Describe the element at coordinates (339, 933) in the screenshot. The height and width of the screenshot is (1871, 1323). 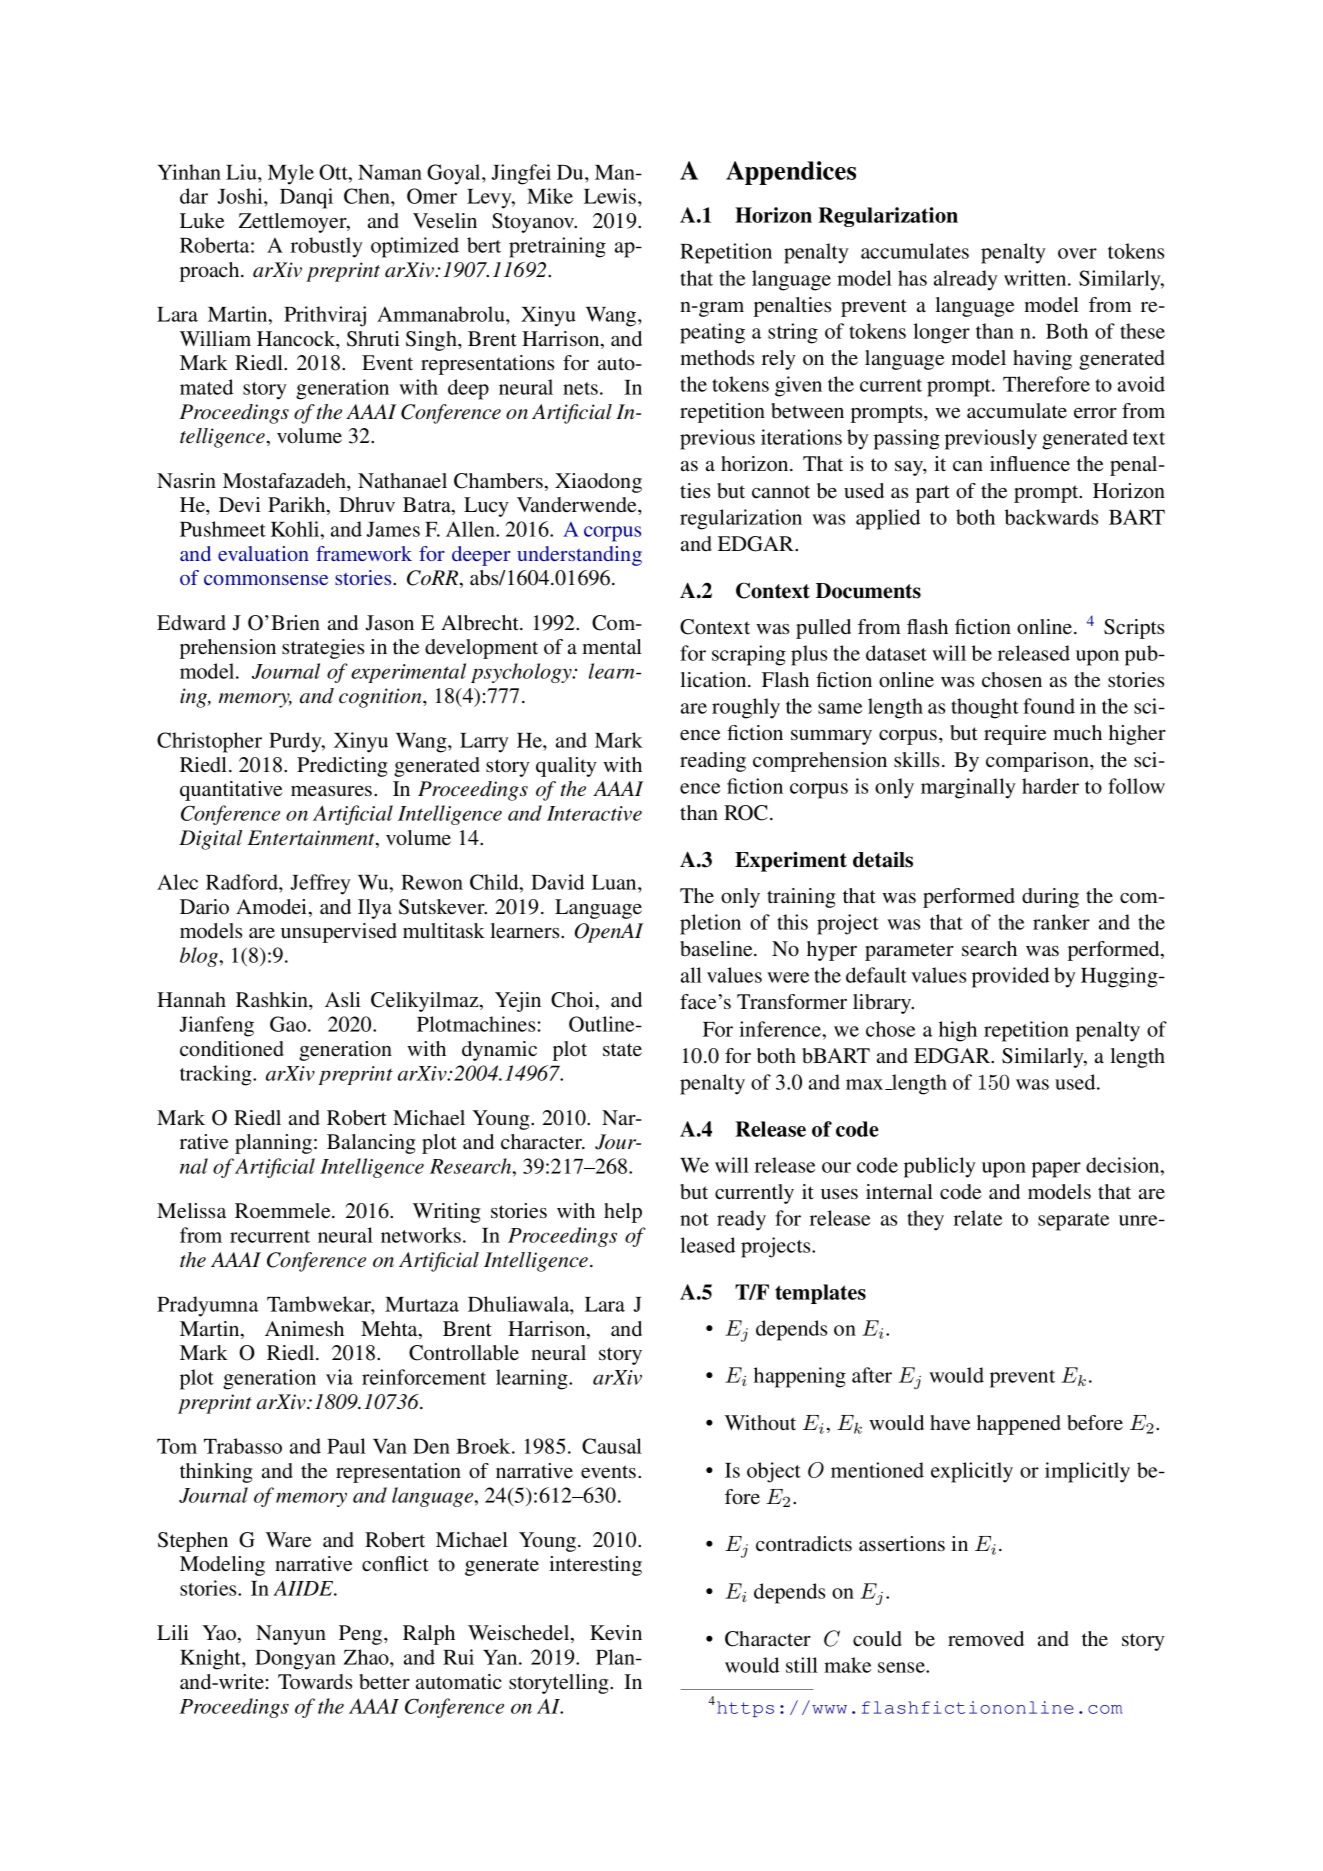
I see `unsupervised` at that location.
